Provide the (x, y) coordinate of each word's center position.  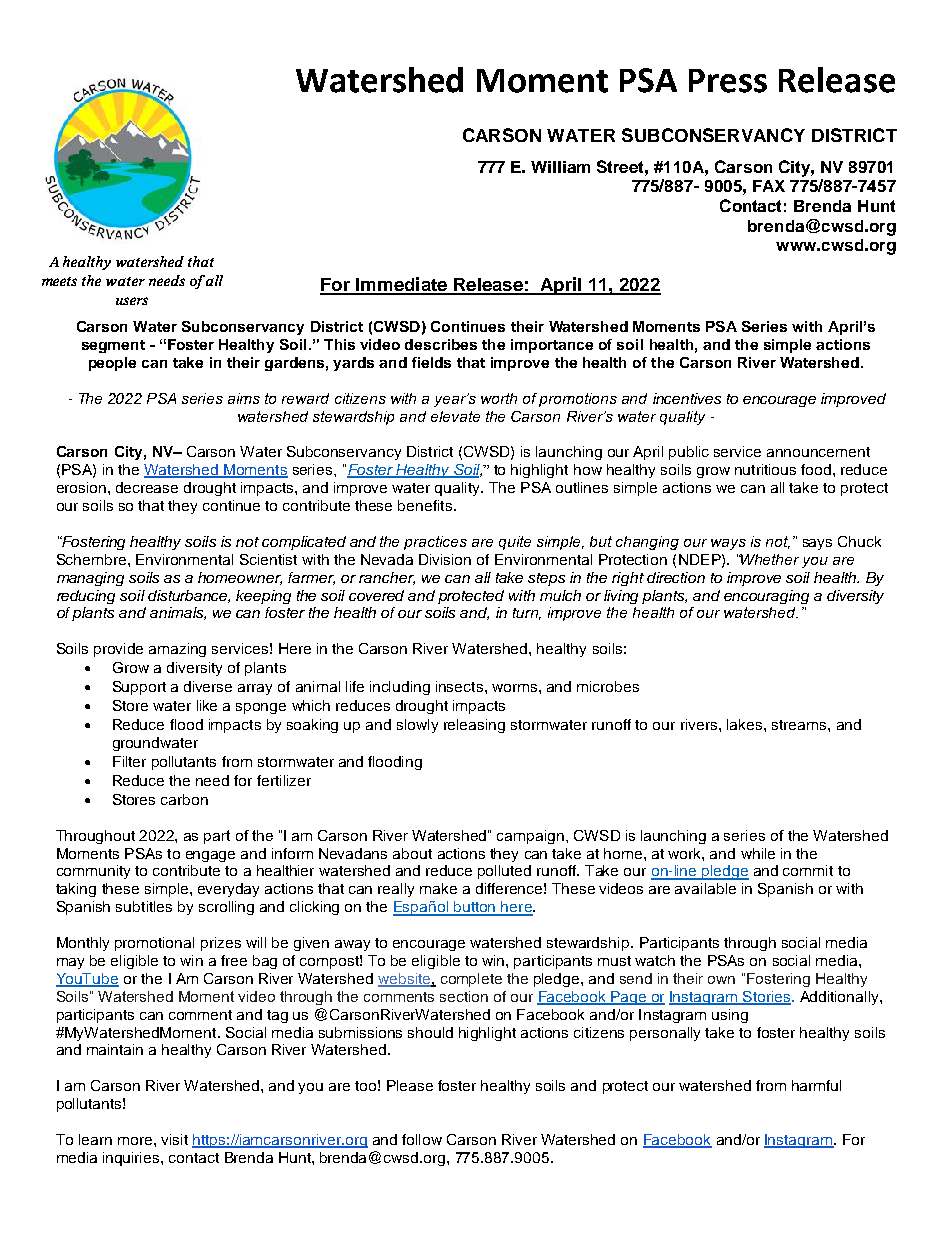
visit (174, 1139)
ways (728, 544)
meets (59, 281)
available (705, 888)
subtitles (144, 906)
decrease (147, 487)
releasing (474, 726)
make (438, 888)
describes (441, 344)
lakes (746, 724)
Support (139, 688)
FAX (769, 186)
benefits (425, 505)
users (132, 301)
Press (728, 81)
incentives (687, 398)
